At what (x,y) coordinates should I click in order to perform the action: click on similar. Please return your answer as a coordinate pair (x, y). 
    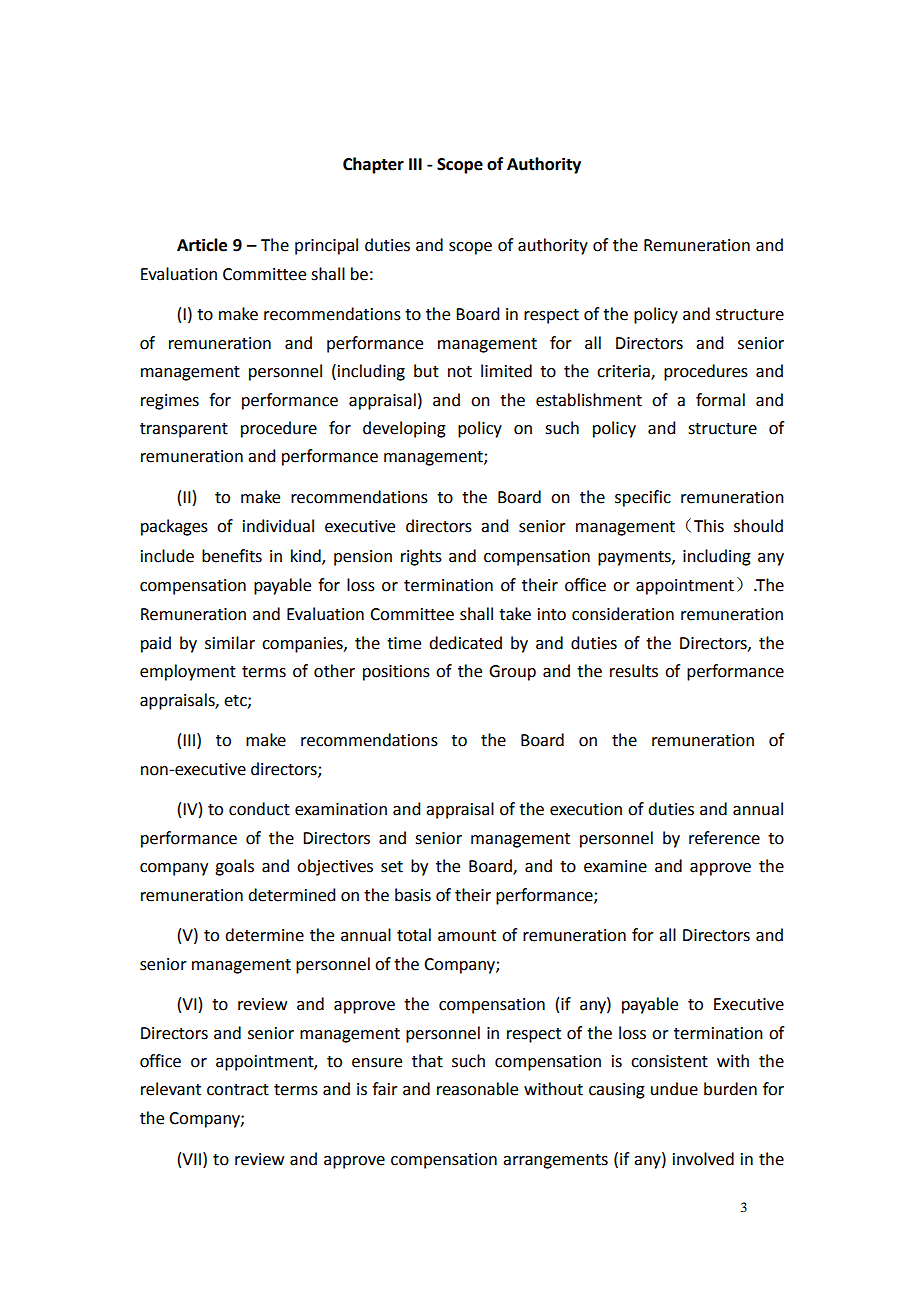
    Looking at the image, I should click on (230, 643).
